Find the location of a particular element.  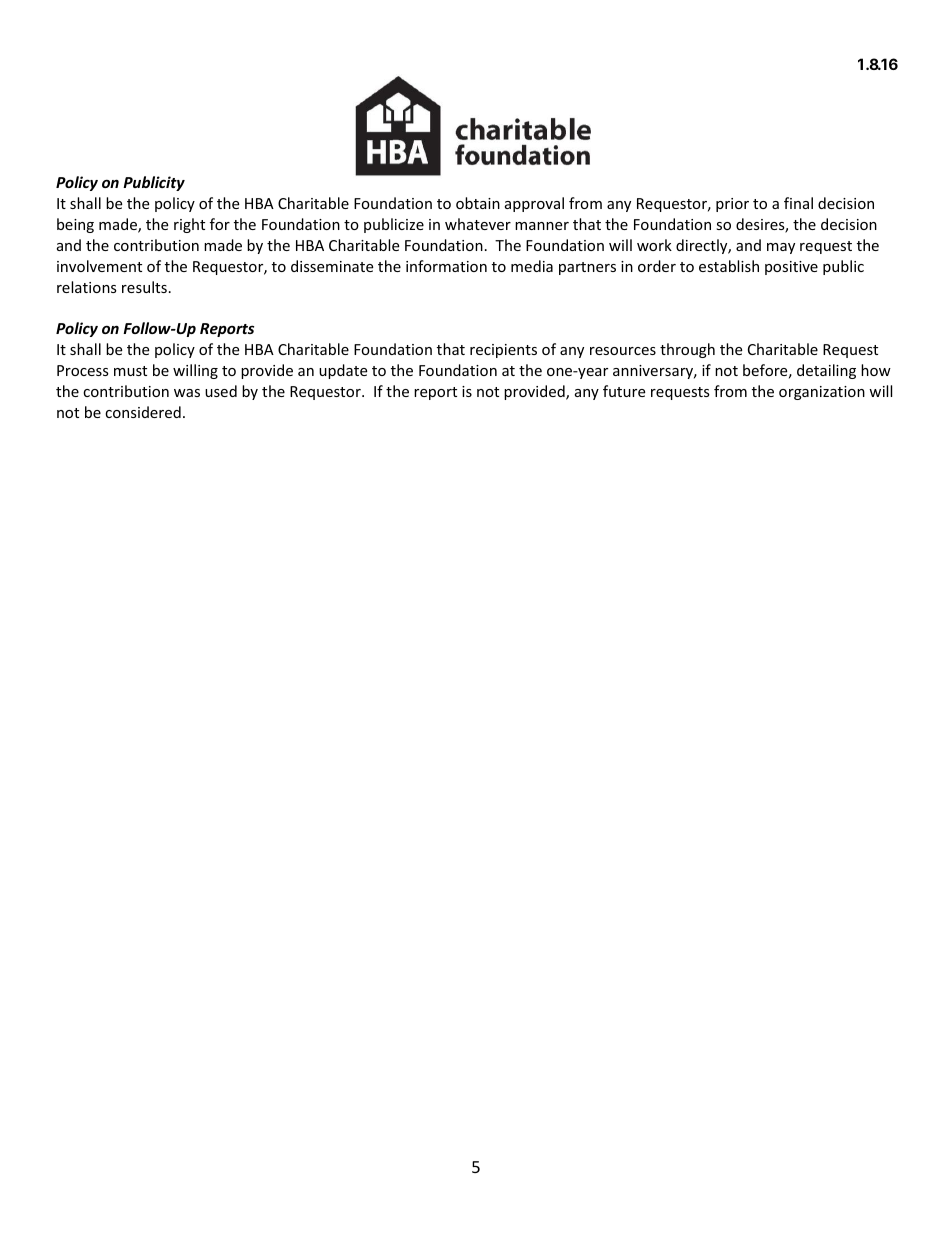

considered is located at coordinates (143, 412).
